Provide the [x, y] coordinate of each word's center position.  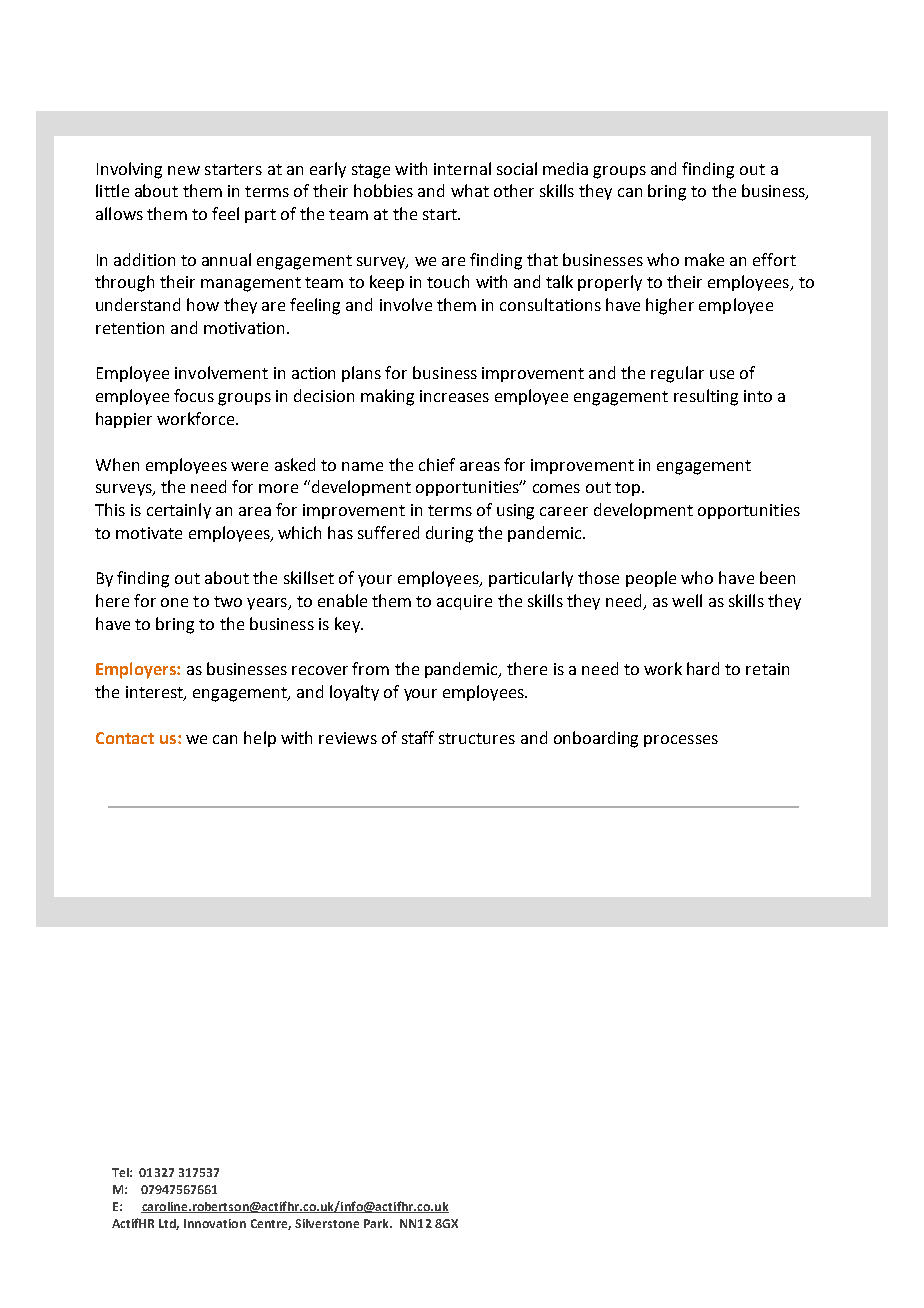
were [249, 466]
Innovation [215, 1223]
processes [681, 741]
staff [418, 737]
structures [477, 738]
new [184, 170]
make [704, 259]
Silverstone [327, 1223]
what [470, 190]
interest [155, 693]
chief [437, 464]
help [260, 739]
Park [377, 1223]
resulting [706, 397]
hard [703, 668]
